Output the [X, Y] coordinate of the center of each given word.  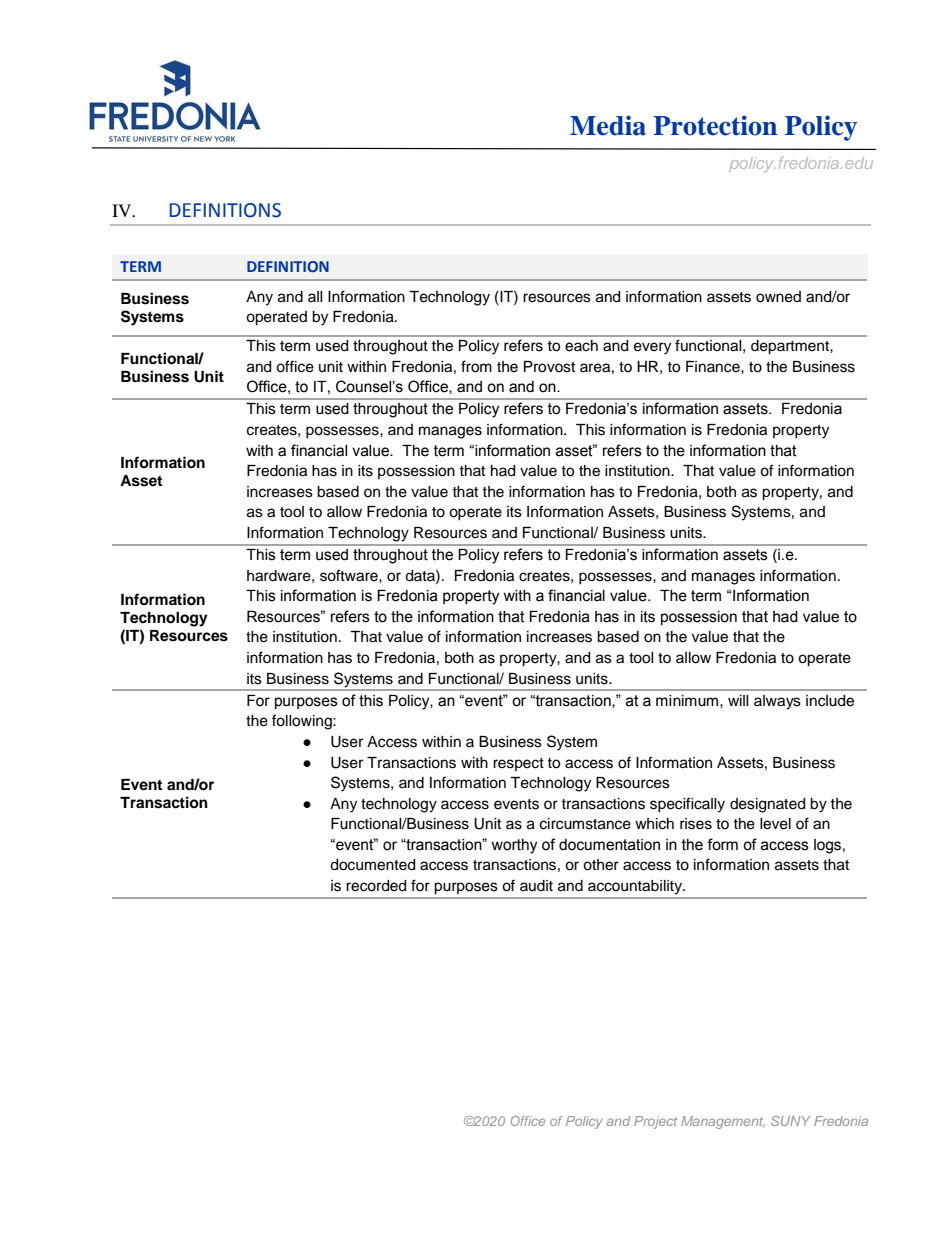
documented [372, 865]
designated [767, 805]
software [350, 575]
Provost [549, 367]
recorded [376, 886]
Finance [714, 367]
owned [778, 297]
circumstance [585, 824]
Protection [715, 125]
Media [608, 125]
